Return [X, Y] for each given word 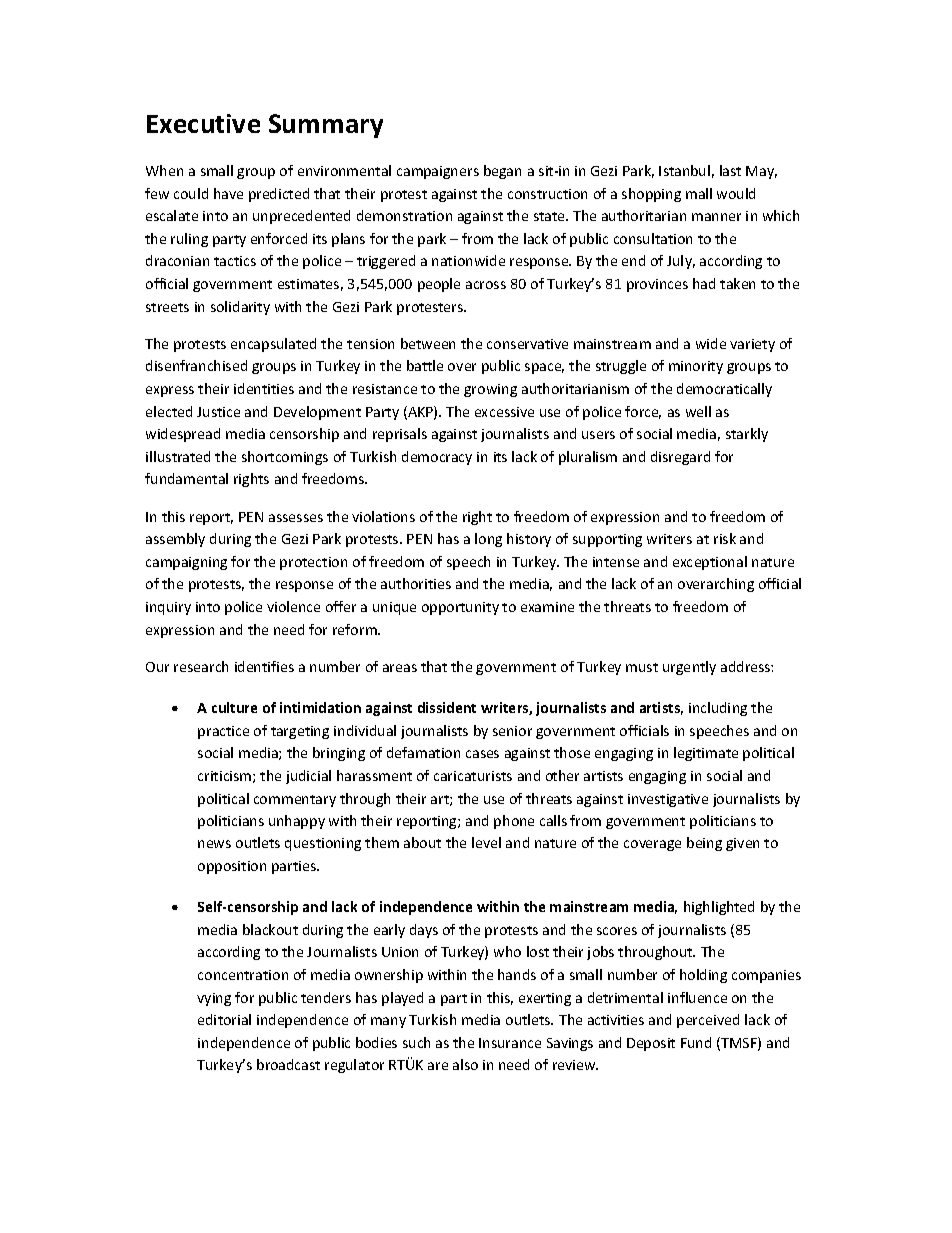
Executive [203, 123]
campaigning [186, 563]
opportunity [460, 608]
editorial [224, 1019]
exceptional [710, 563]
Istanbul [684, 170]
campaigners [438, 172]
